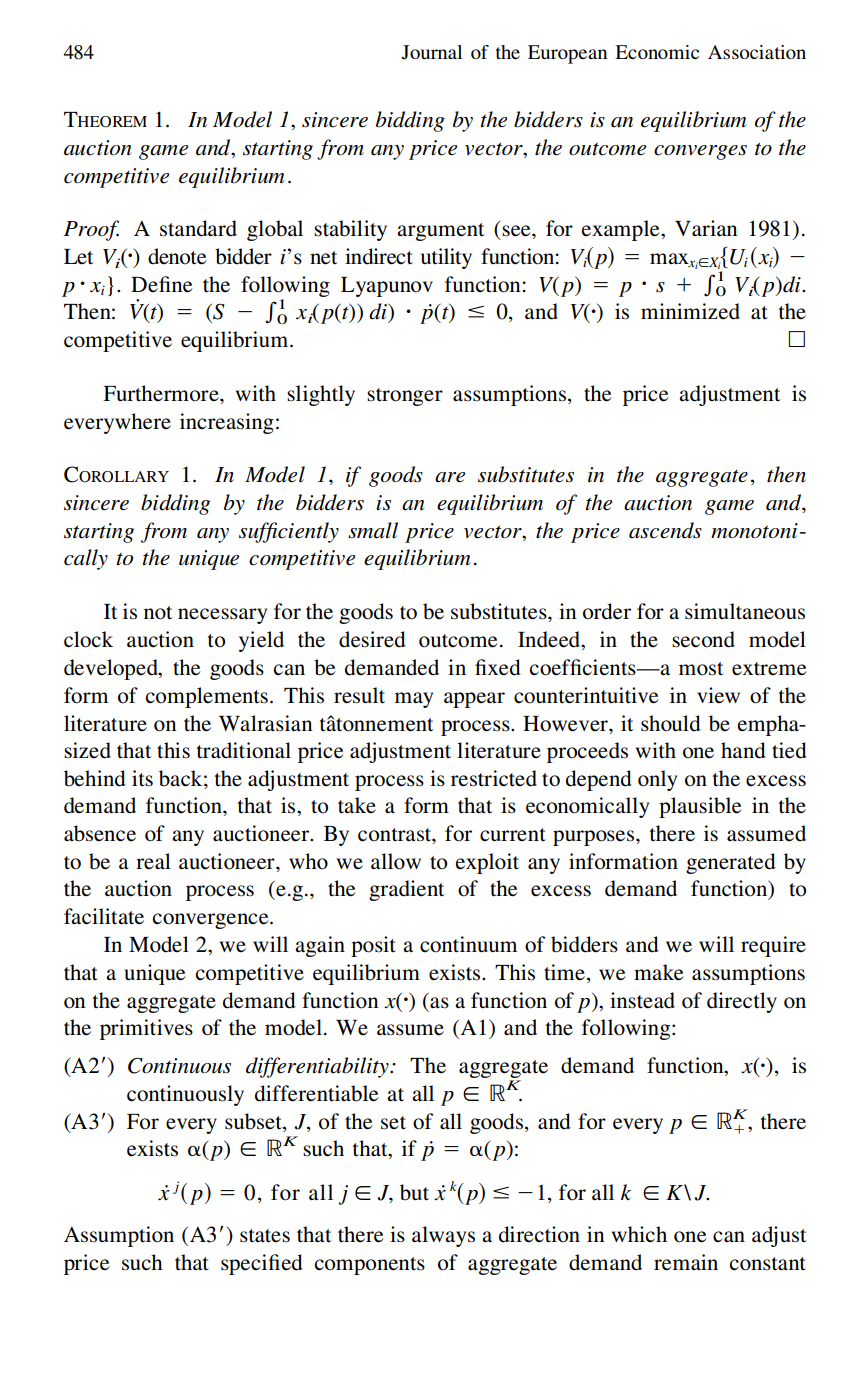  What do you see at coordinates (396, 861) in the screenshot?
I see `allow` at bounding box center [396, 861].
